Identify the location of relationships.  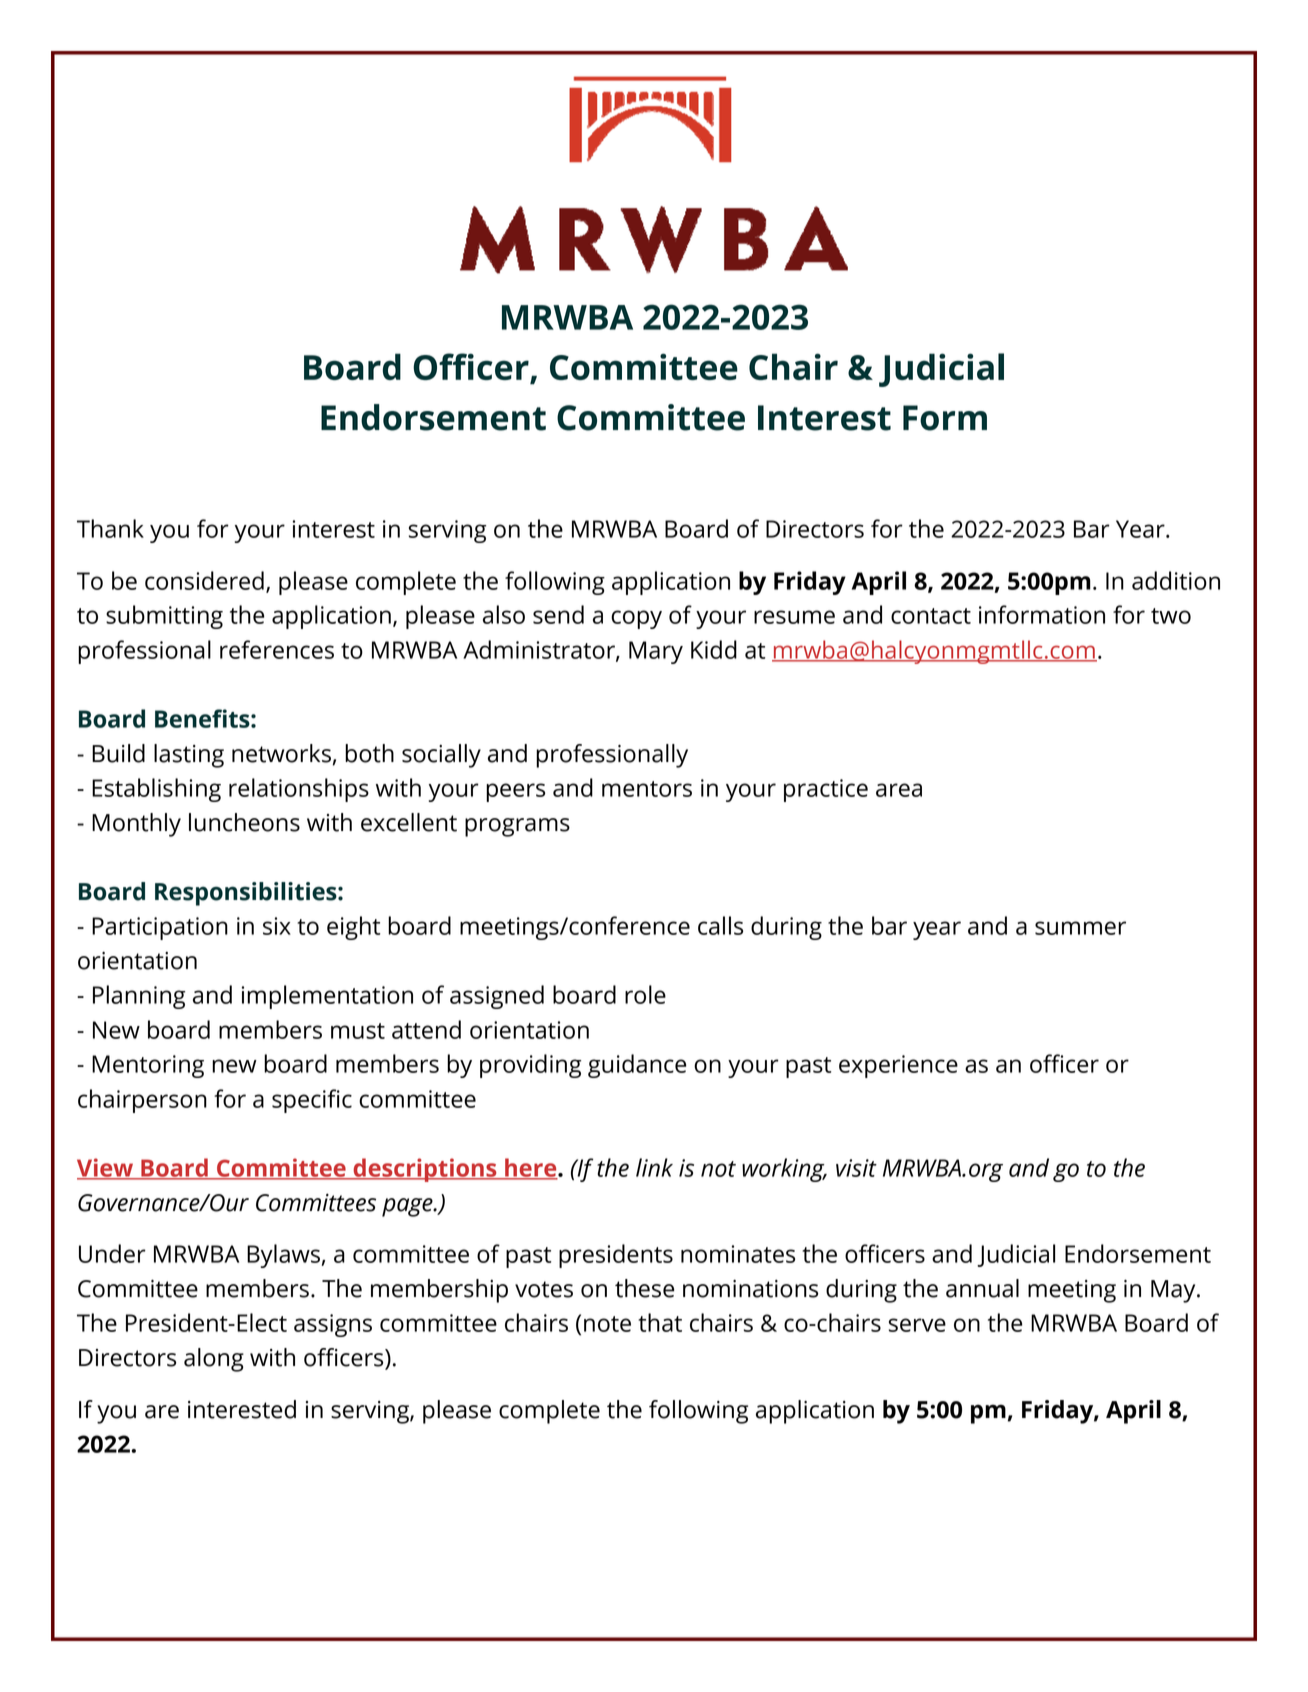
(299, 790).
